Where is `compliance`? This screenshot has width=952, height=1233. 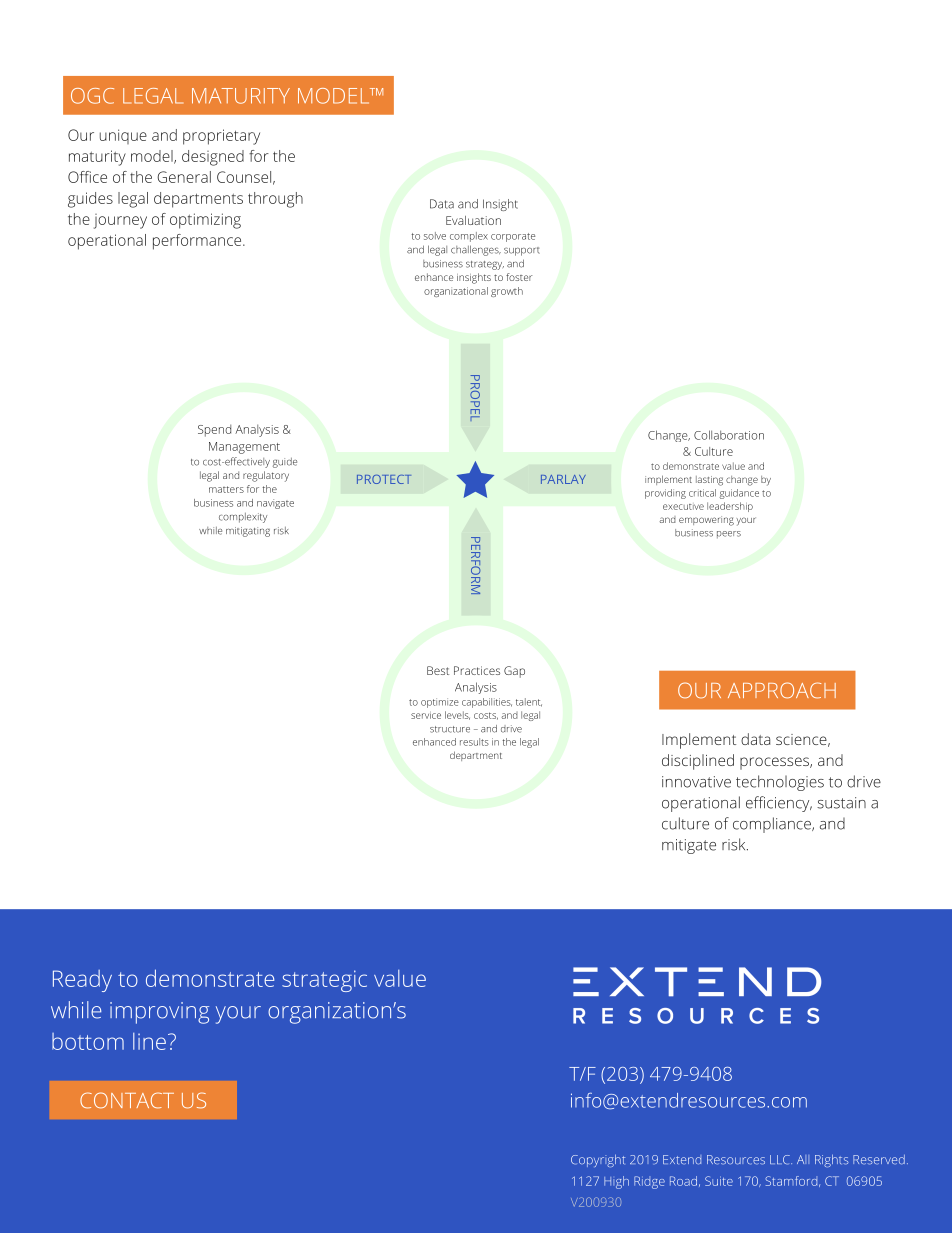
compliance is located at coordinates (773, 825).
